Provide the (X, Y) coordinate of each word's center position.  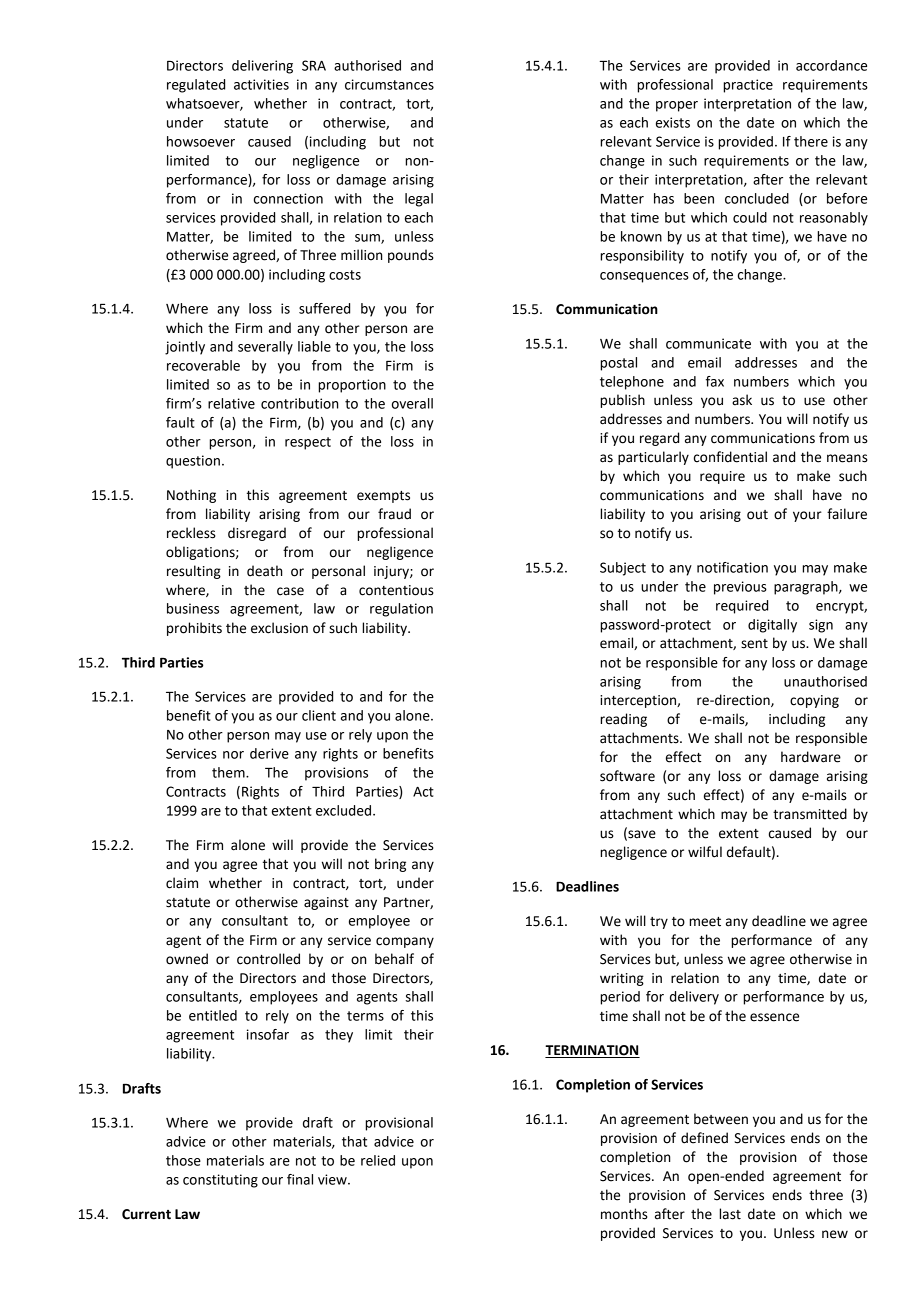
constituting (220, 1181)
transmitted (810, 814)
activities (261, 84)
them (229, 772)
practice (748, 86)
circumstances (389, 84)
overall (412, 403)
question (193, 462)
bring (390, 865)
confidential (730, 457)
